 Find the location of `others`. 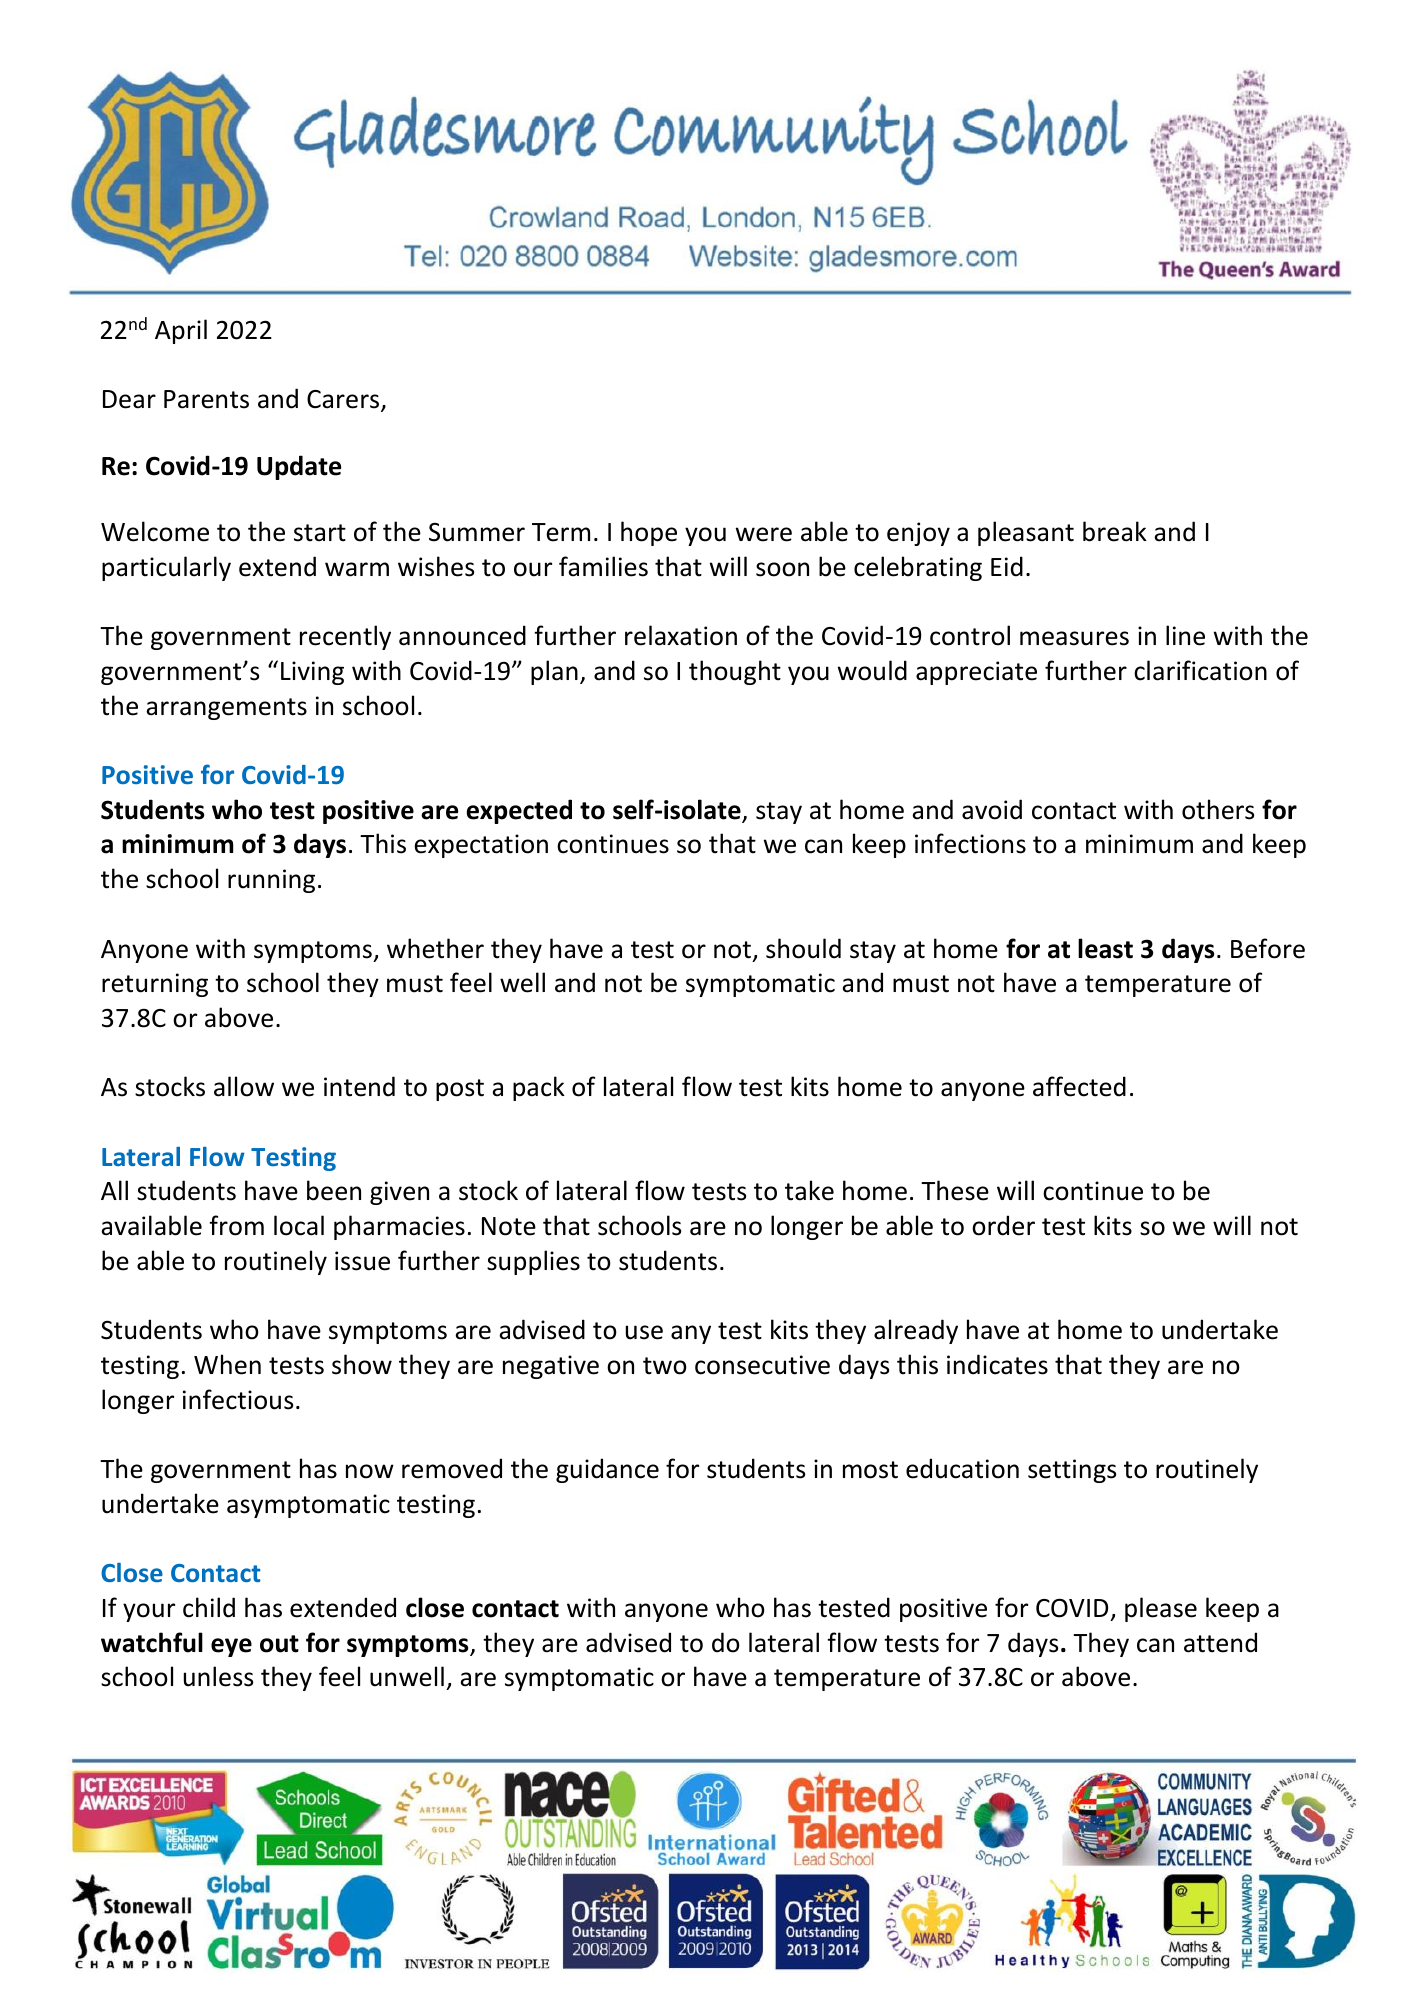

others is located at coordinates (1218, 809).
